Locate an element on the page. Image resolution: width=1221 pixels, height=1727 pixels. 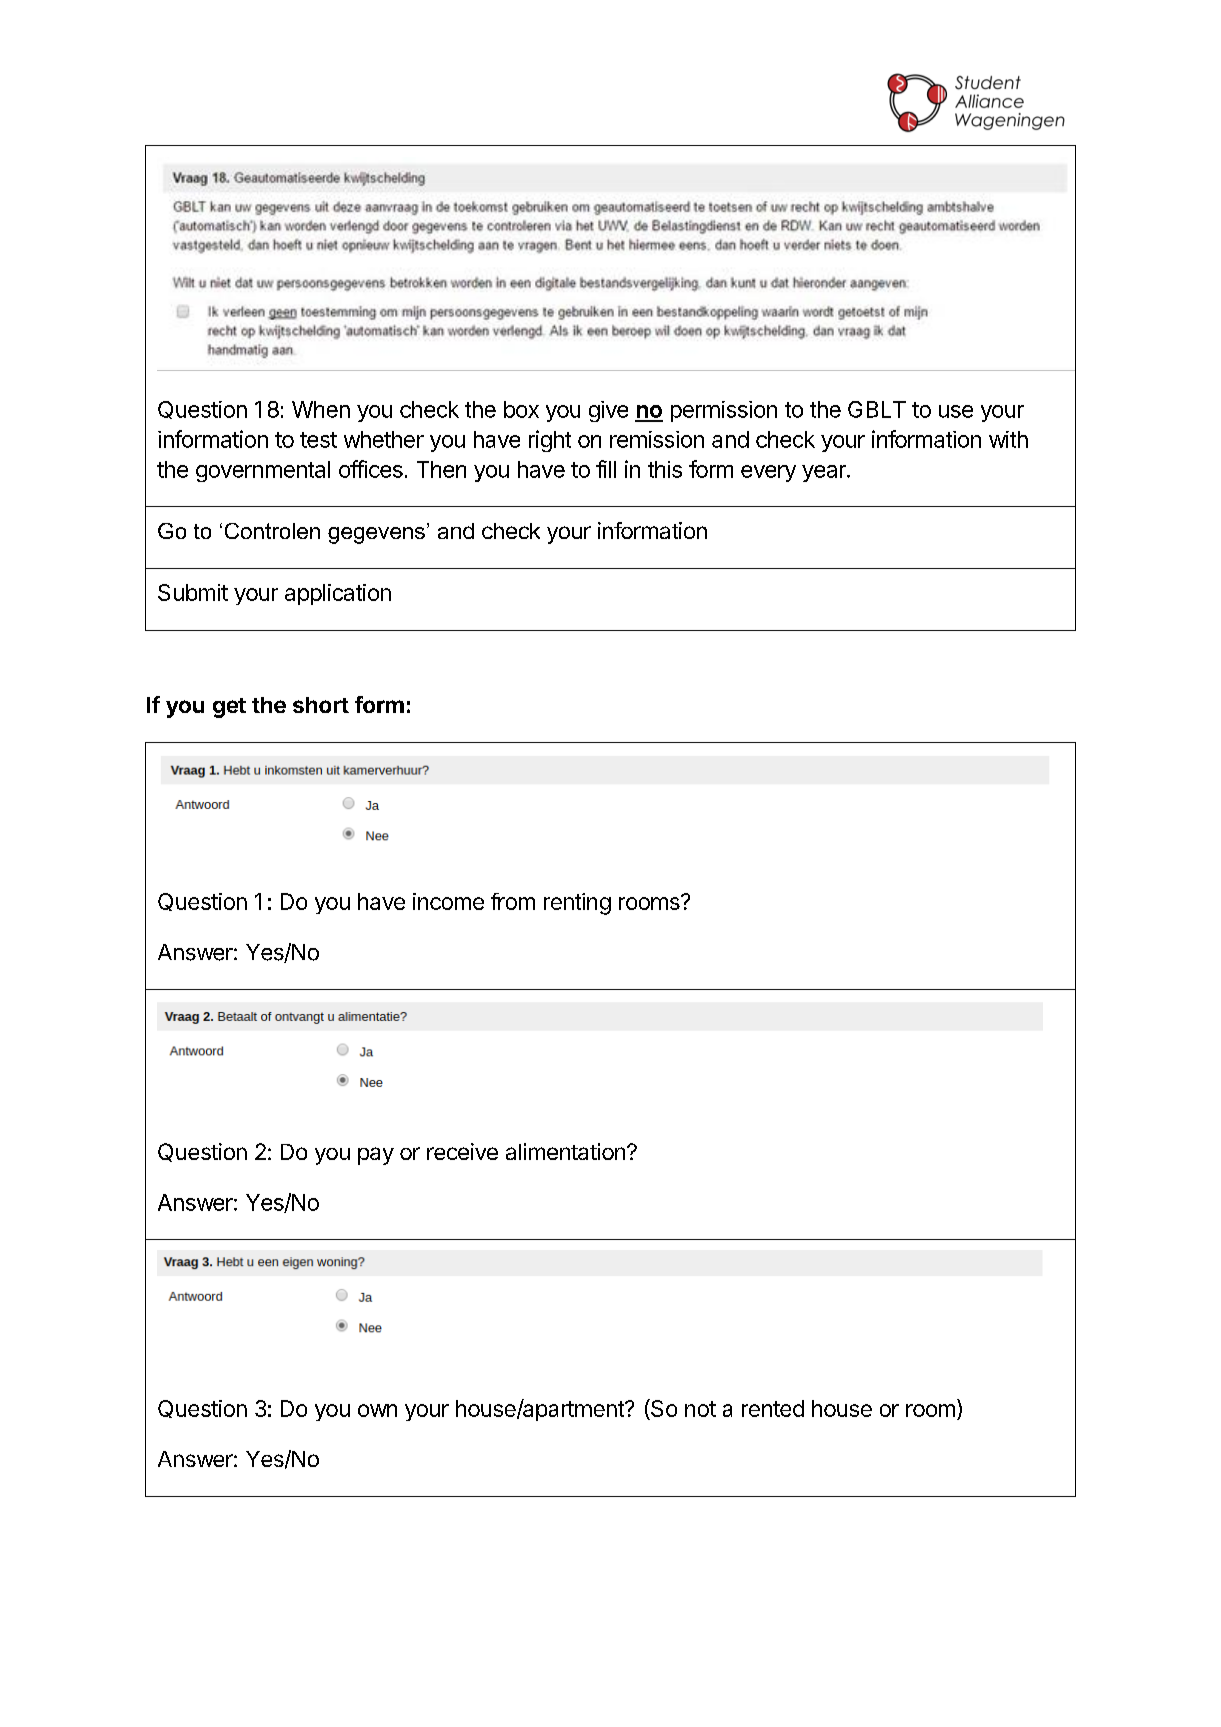
from is located at coordinates (513, 901).
